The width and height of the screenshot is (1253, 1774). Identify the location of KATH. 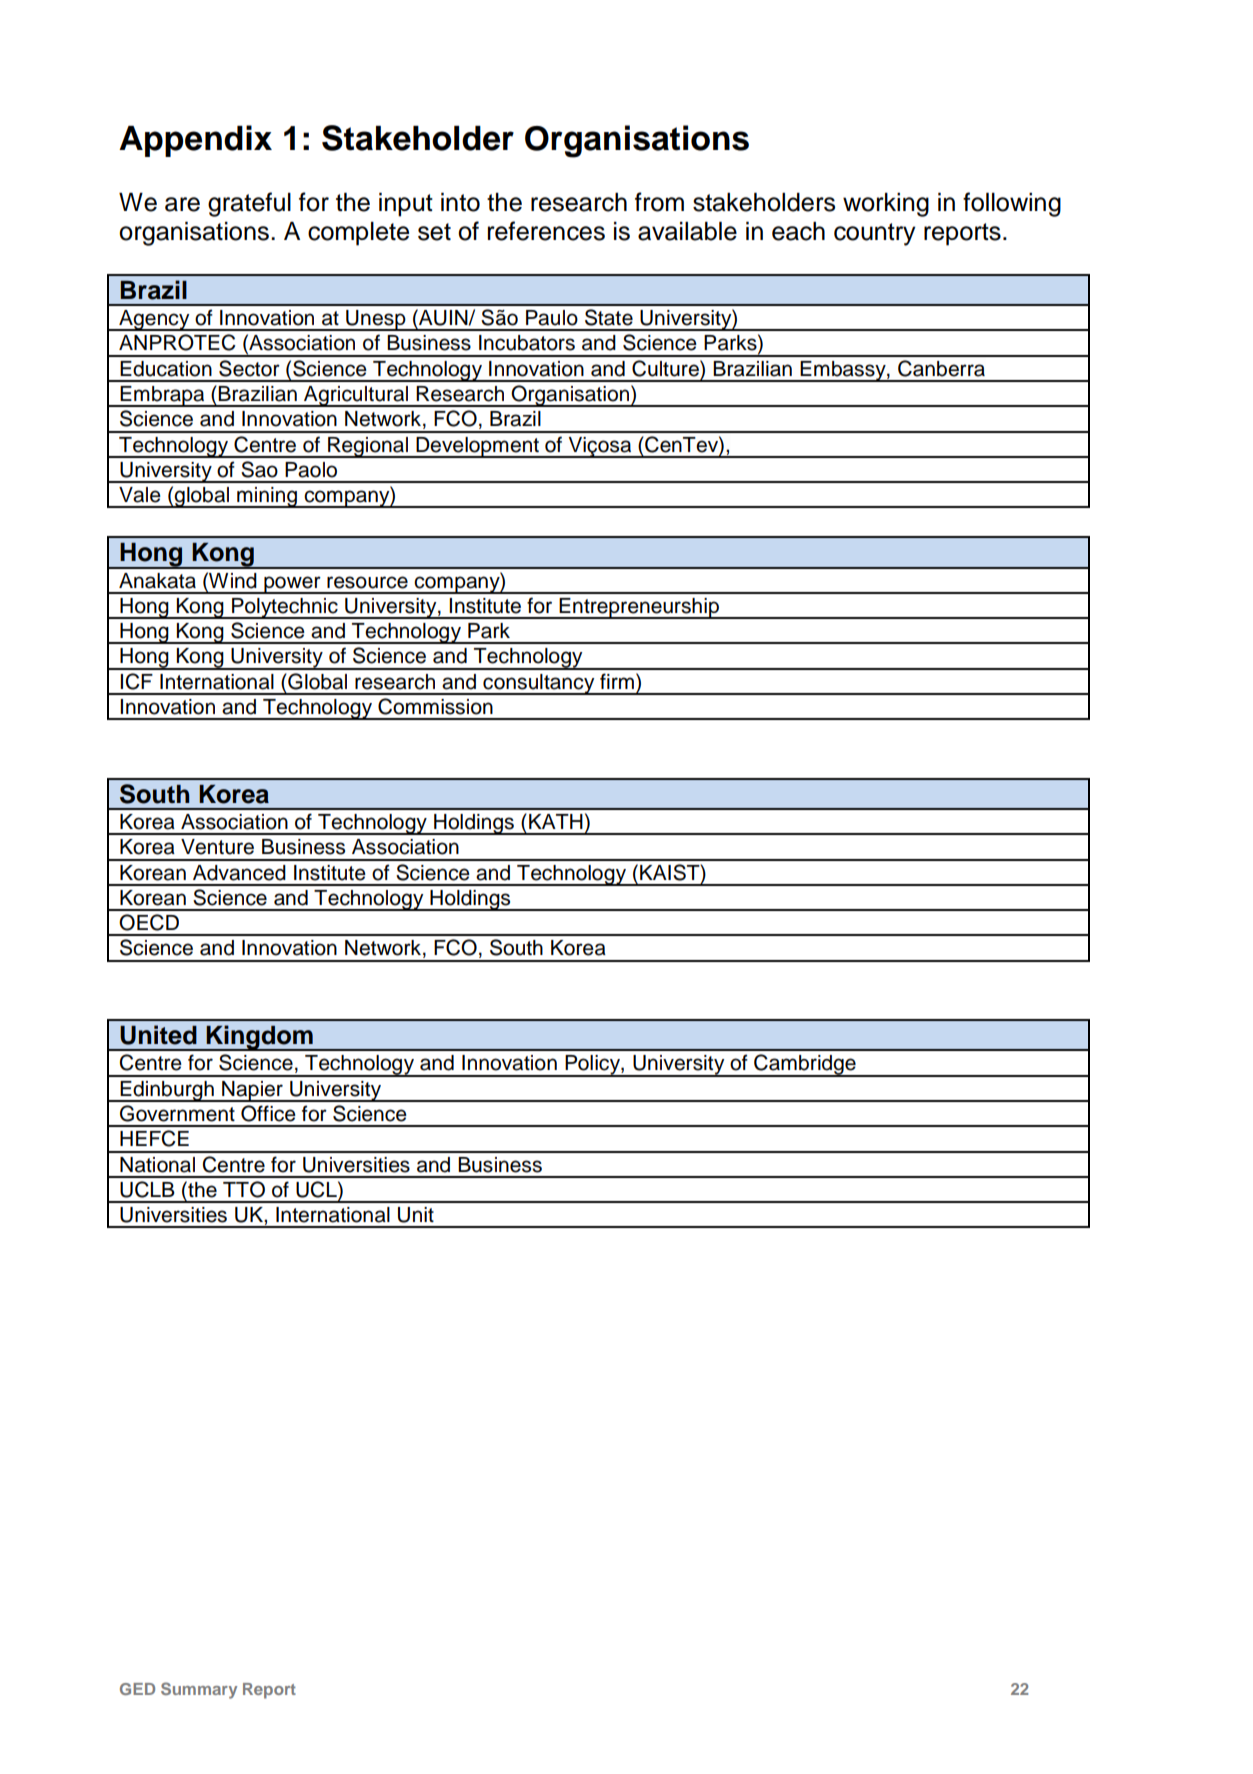
(556, 821).
